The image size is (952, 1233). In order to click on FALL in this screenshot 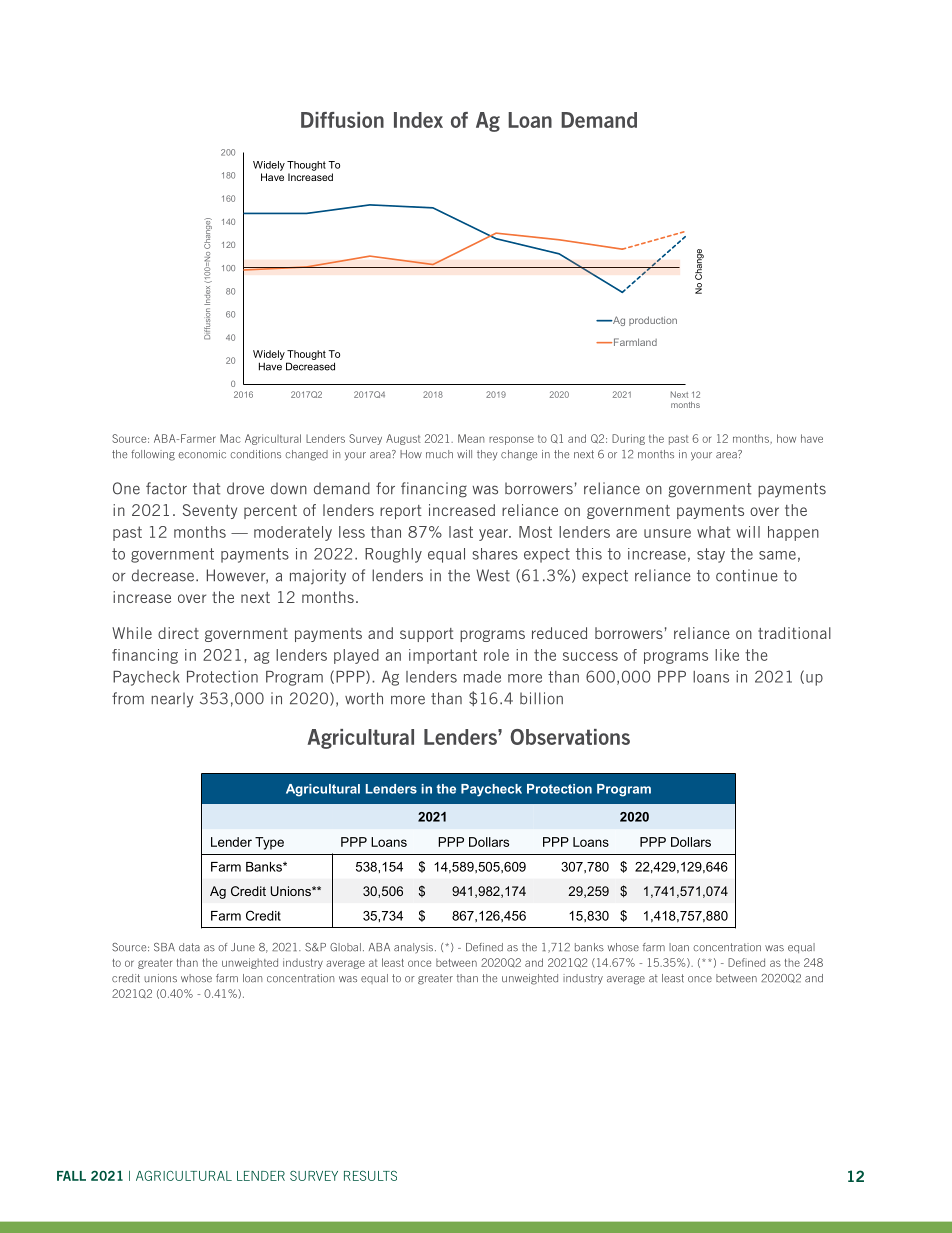, I will do `click(71, 1176)`.
